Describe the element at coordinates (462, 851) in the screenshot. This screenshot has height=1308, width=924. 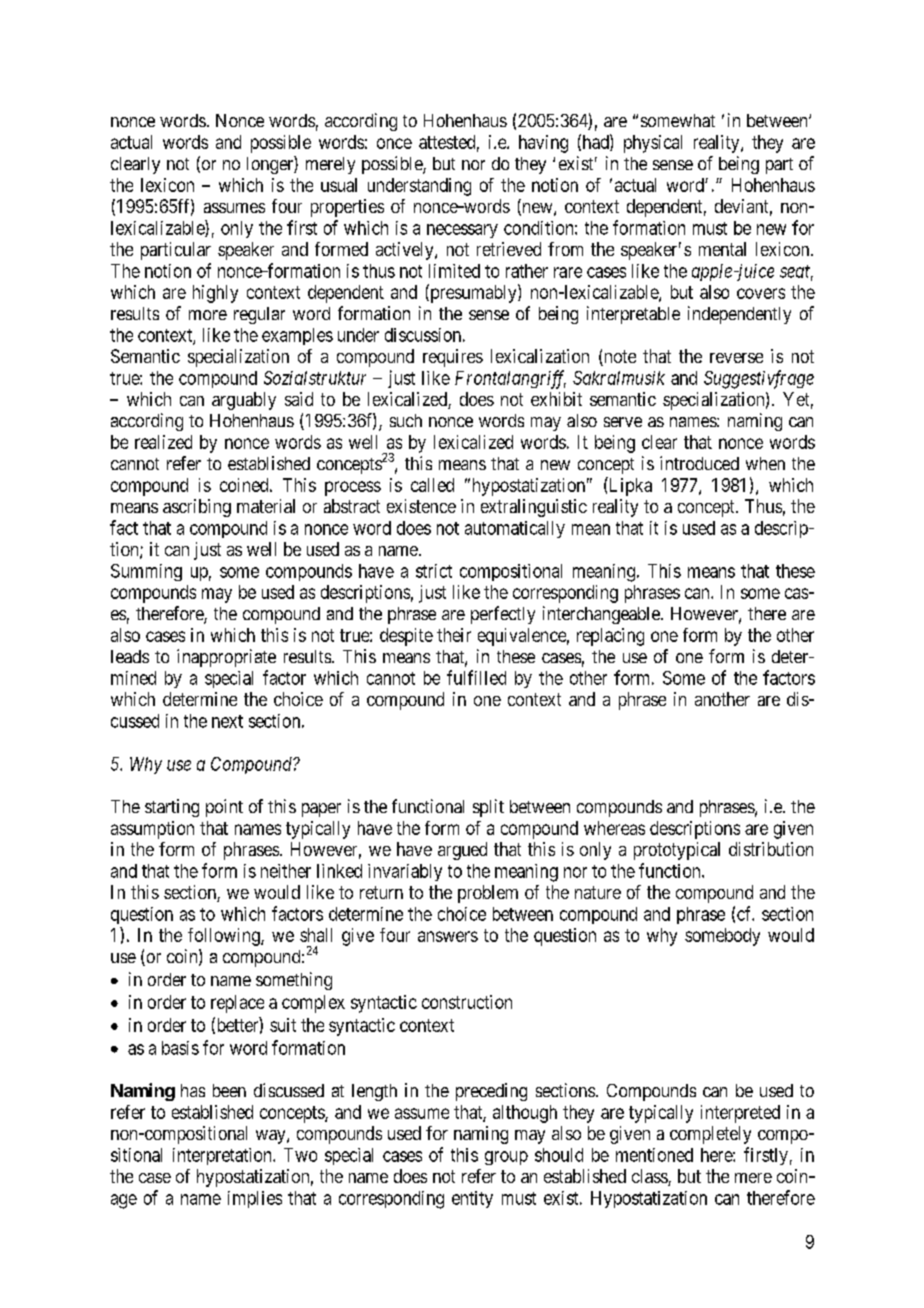
I see `argued` at that location.
